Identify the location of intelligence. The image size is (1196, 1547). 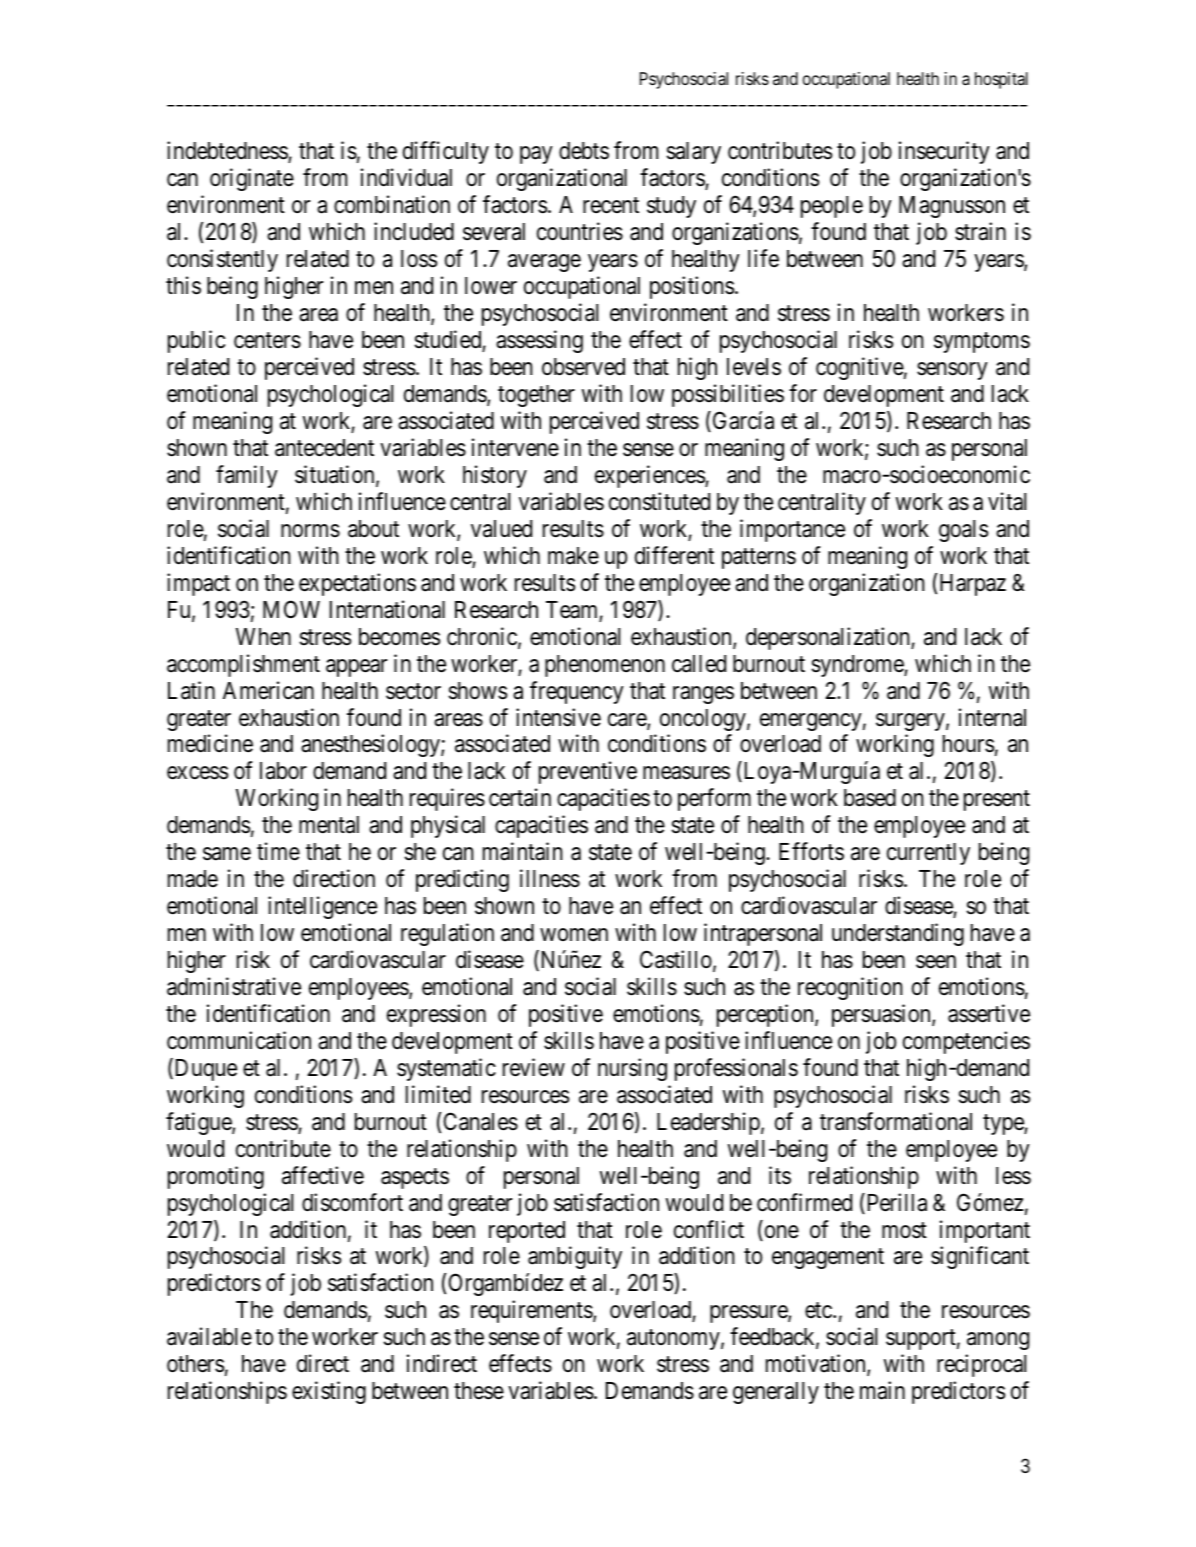
(322, 907).
